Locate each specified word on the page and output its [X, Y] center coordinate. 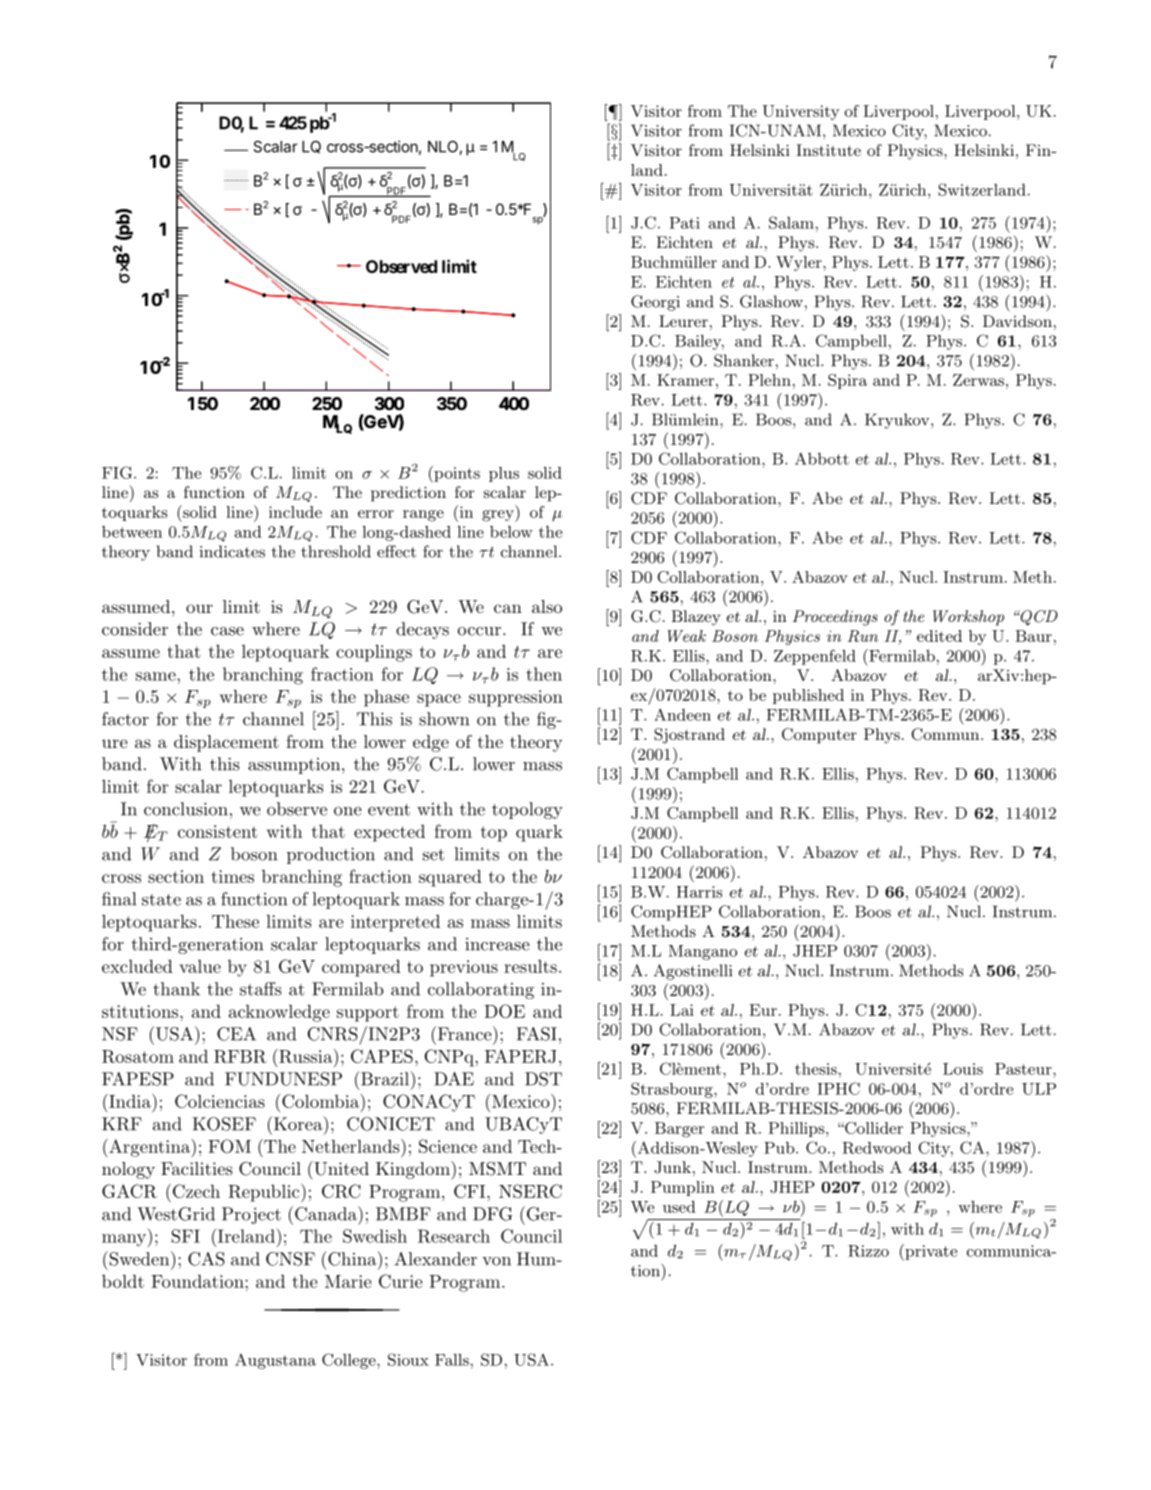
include [295, 512]
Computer [819, 736]
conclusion [186, 809]
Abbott [822, 458]
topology [527, 810]
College [350, 1361]
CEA [236, 1034]
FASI [537, 1034]
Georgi [655, 303]
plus [504, 474]
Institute [828, 150]
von [496, 1261]
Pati [685, 223]
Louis [963, 1069]
